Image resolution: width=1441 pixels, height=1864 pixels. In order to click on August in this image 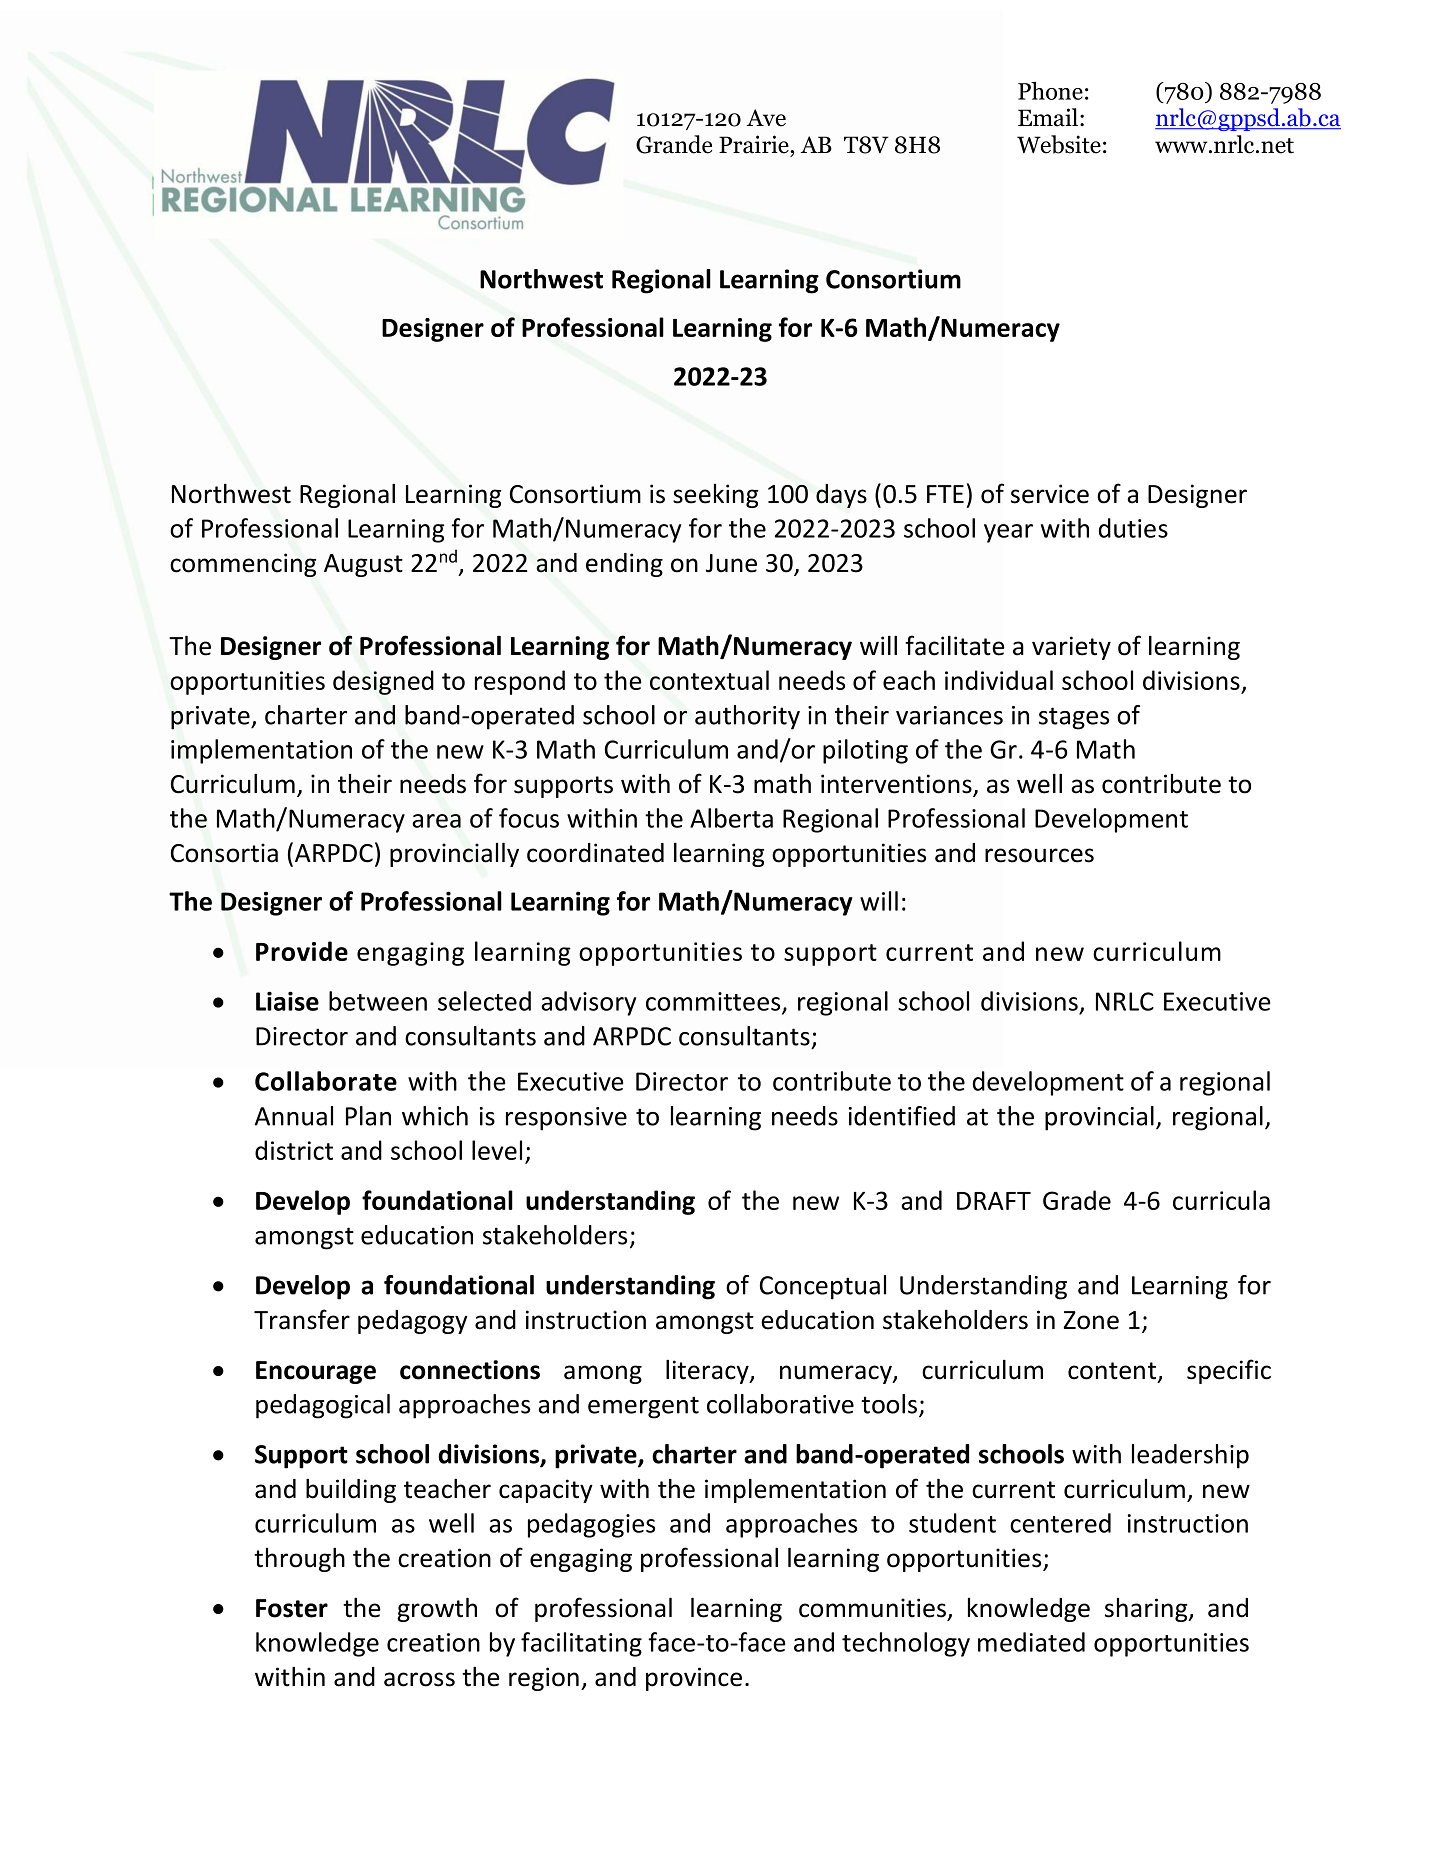, I will do `click(363, 565)`.
